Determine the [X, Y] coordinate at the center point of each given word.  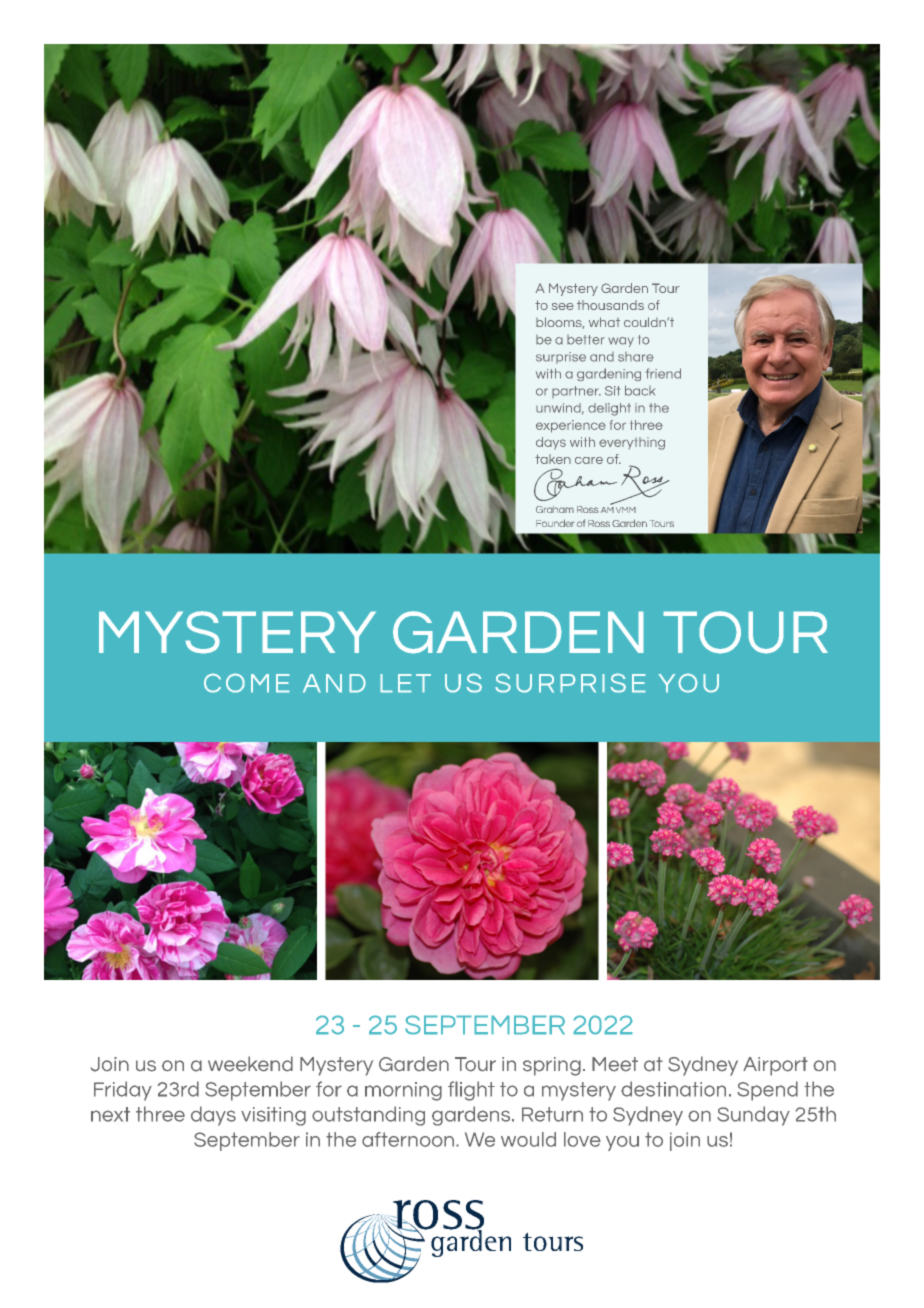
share [635, 357]
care [589, 460]
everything [632, 443]
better [586, 340]
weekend [250, 1064]
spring [552, 1066]
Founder [555, 523]
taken [553, 459]
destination [673, 1089]
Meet [615, 1064]
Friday [123, 1091]
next [110, 1114]
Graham [555, 509]
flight [471, 1091]
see [563, 306]
